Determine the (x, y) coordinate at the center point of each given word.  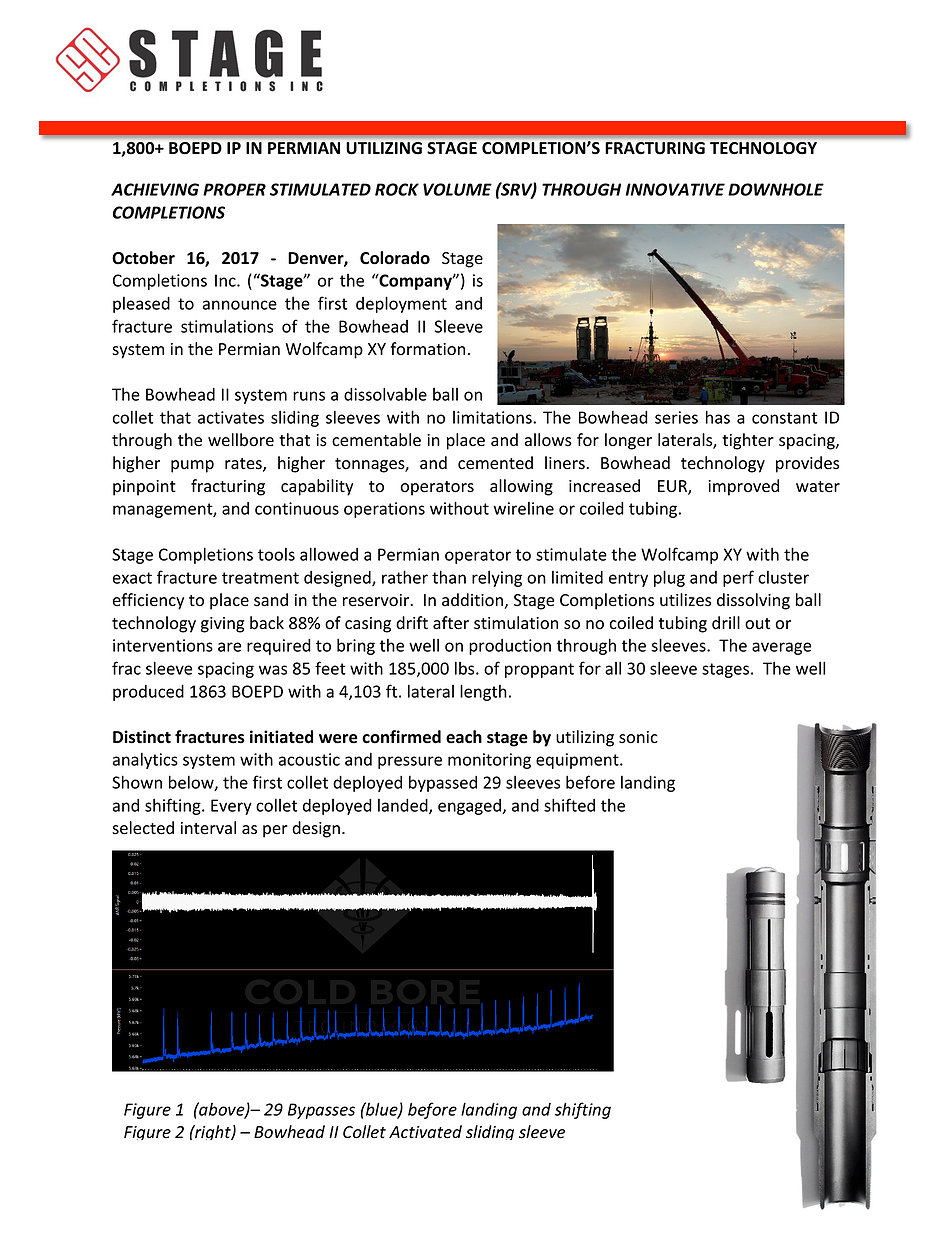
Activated (425, 1132)
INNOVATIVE (675, 189)
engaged (470, 807)
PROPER (234, 189)
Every (231, 807)
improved (743, 487)
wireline (524, 508)
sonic (638, 737)
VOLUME (457, 189)
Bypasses (321, 1111)
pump (192, 466)
